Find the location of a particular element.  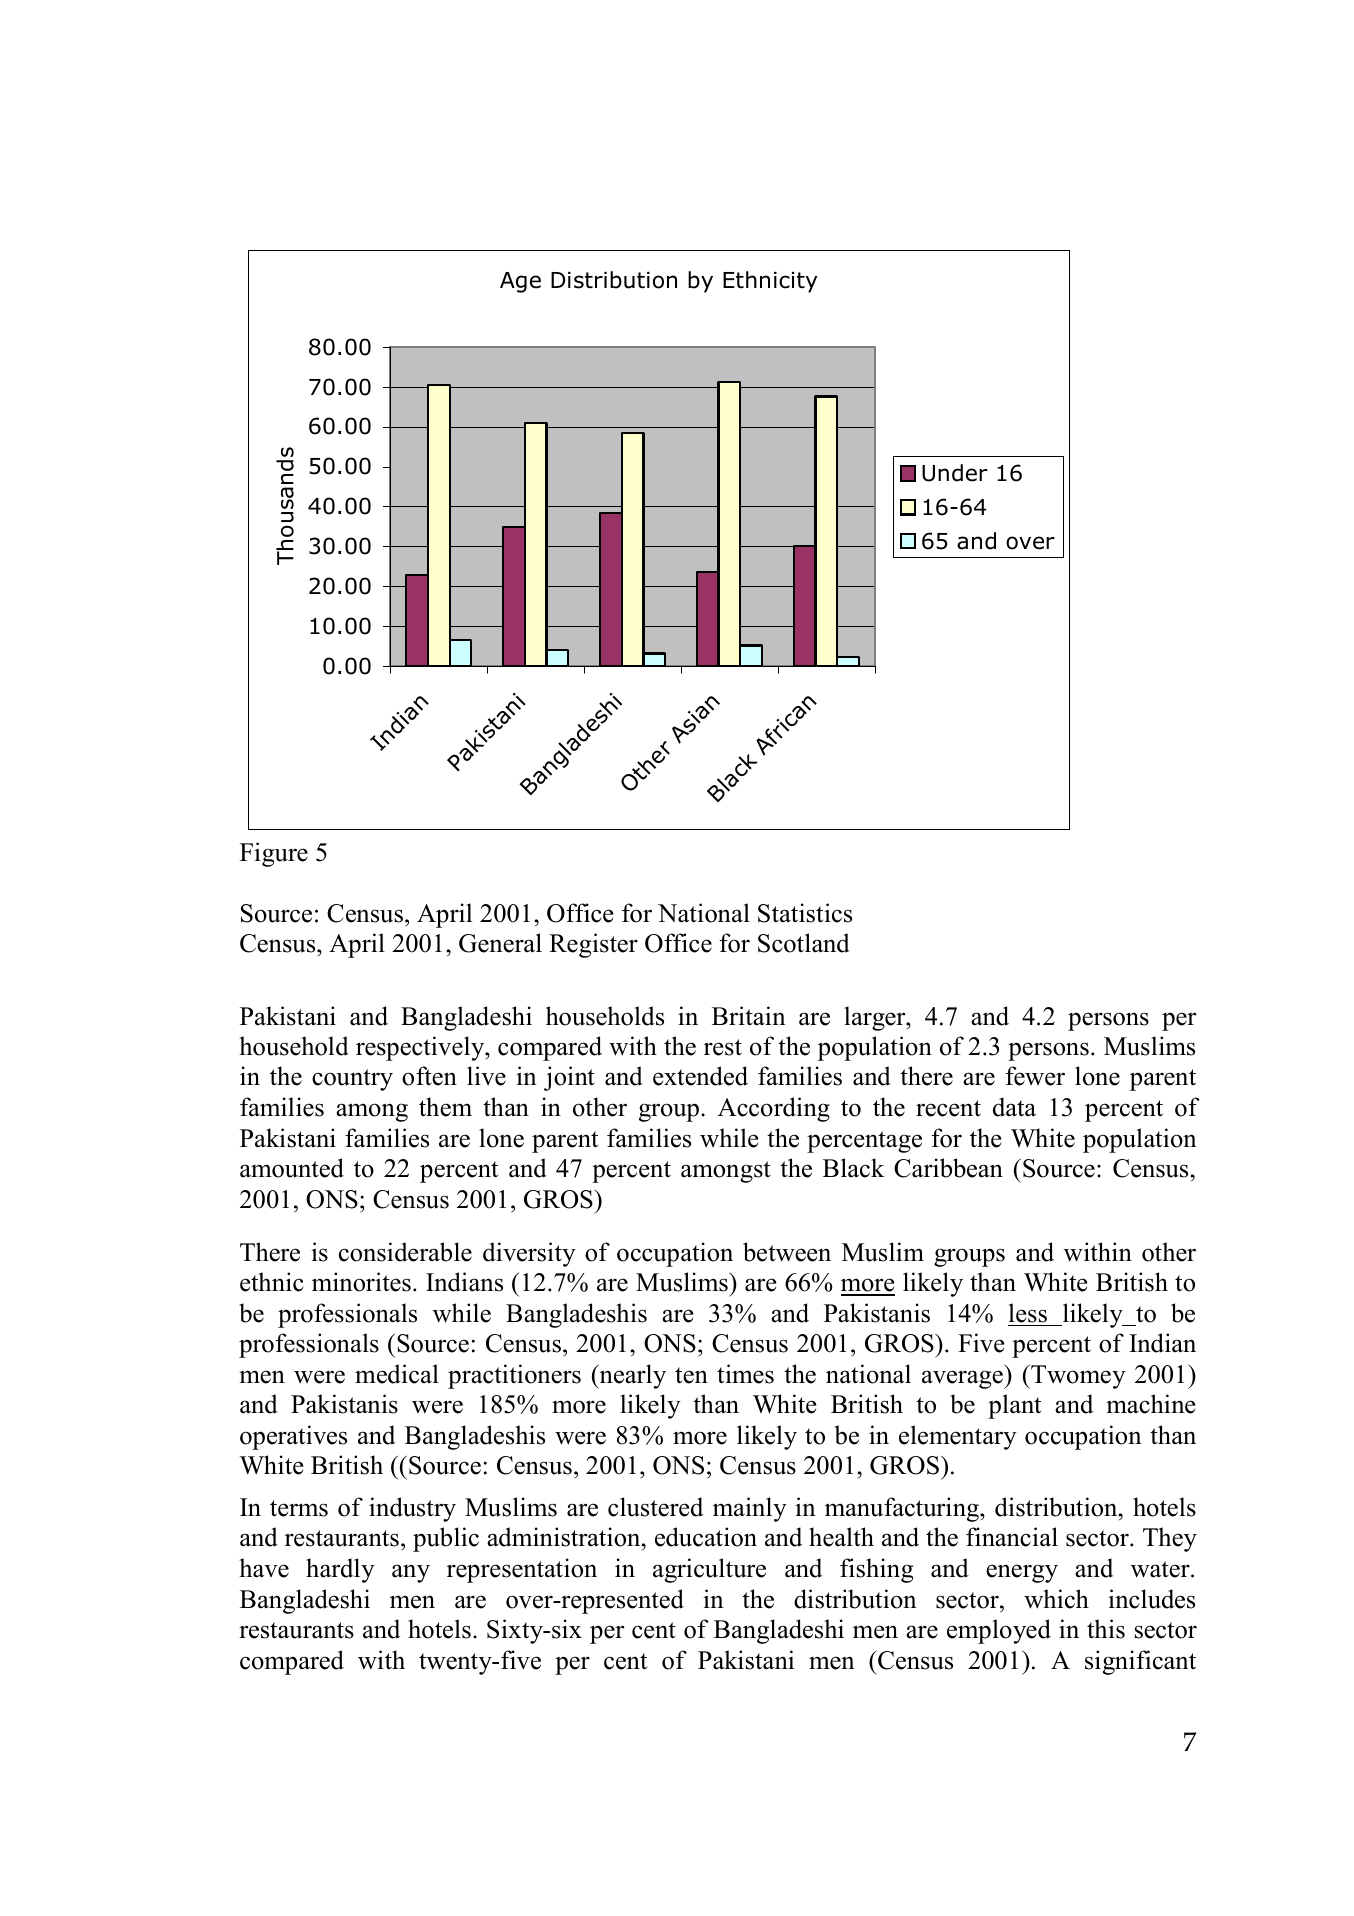

any is located at coordinates (411, 1573).
